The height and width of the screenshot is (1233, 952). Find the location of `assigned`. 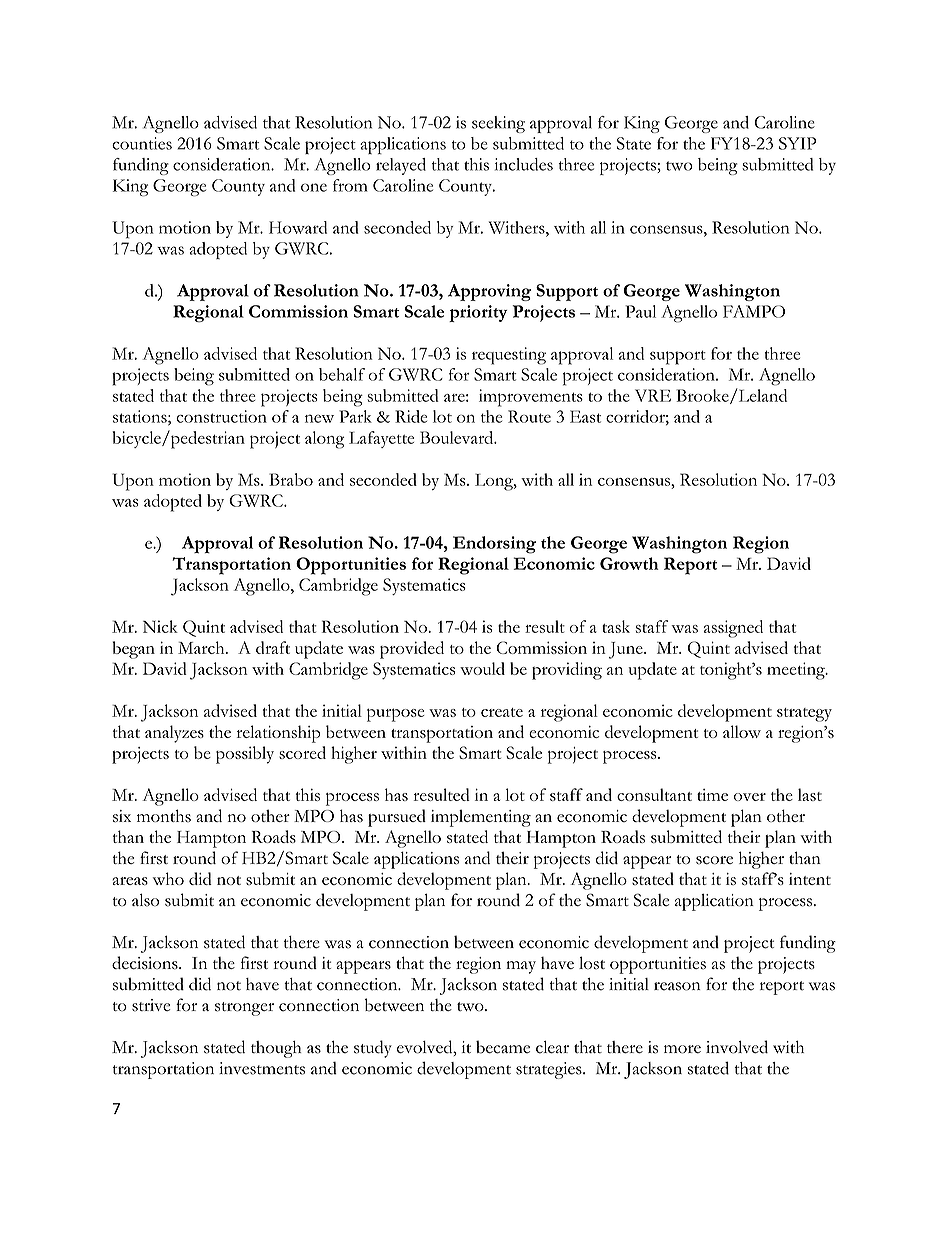

assigned is located at coordinates (733, 629).
